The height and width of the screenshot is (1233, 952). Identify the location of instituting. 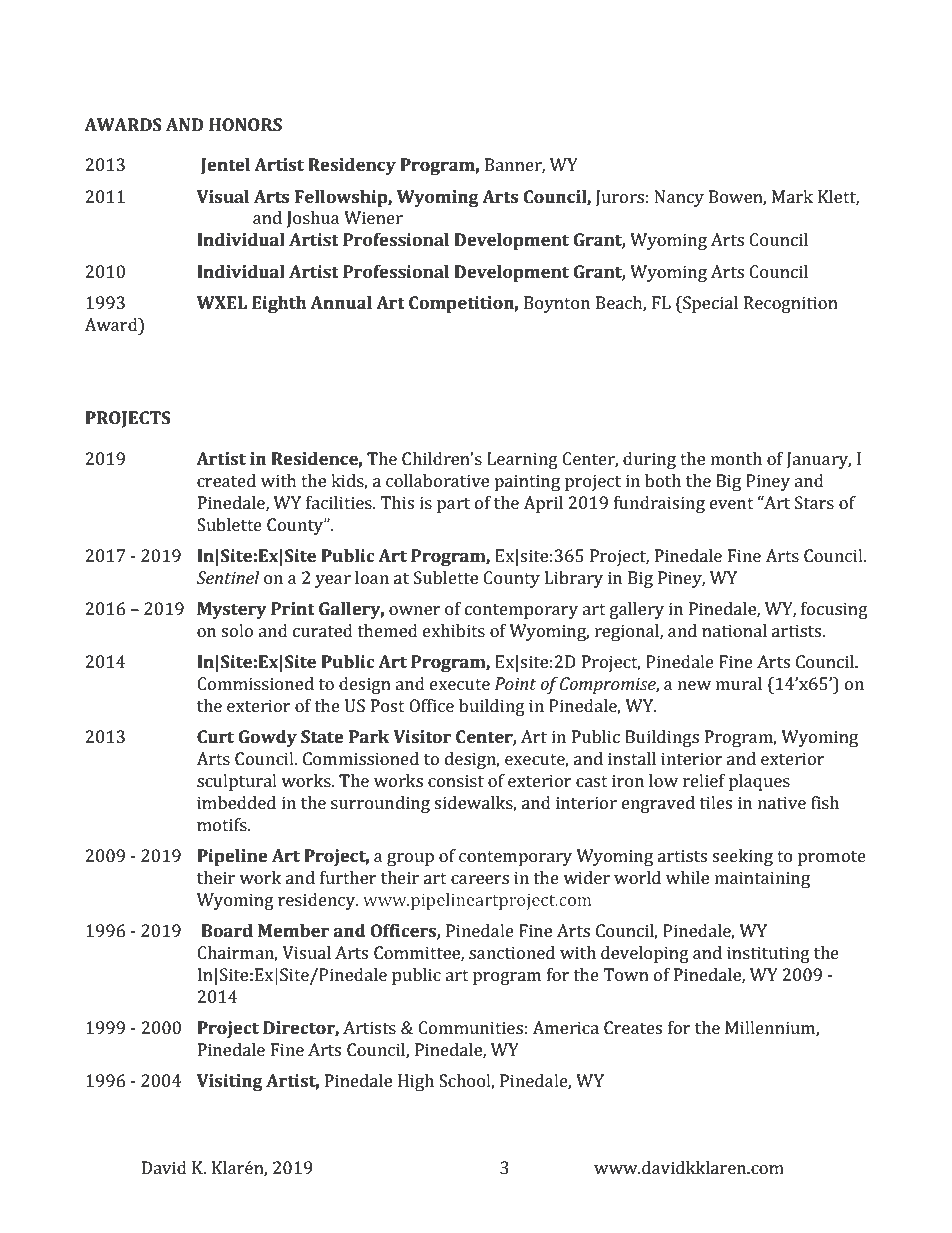
(768, 954).
